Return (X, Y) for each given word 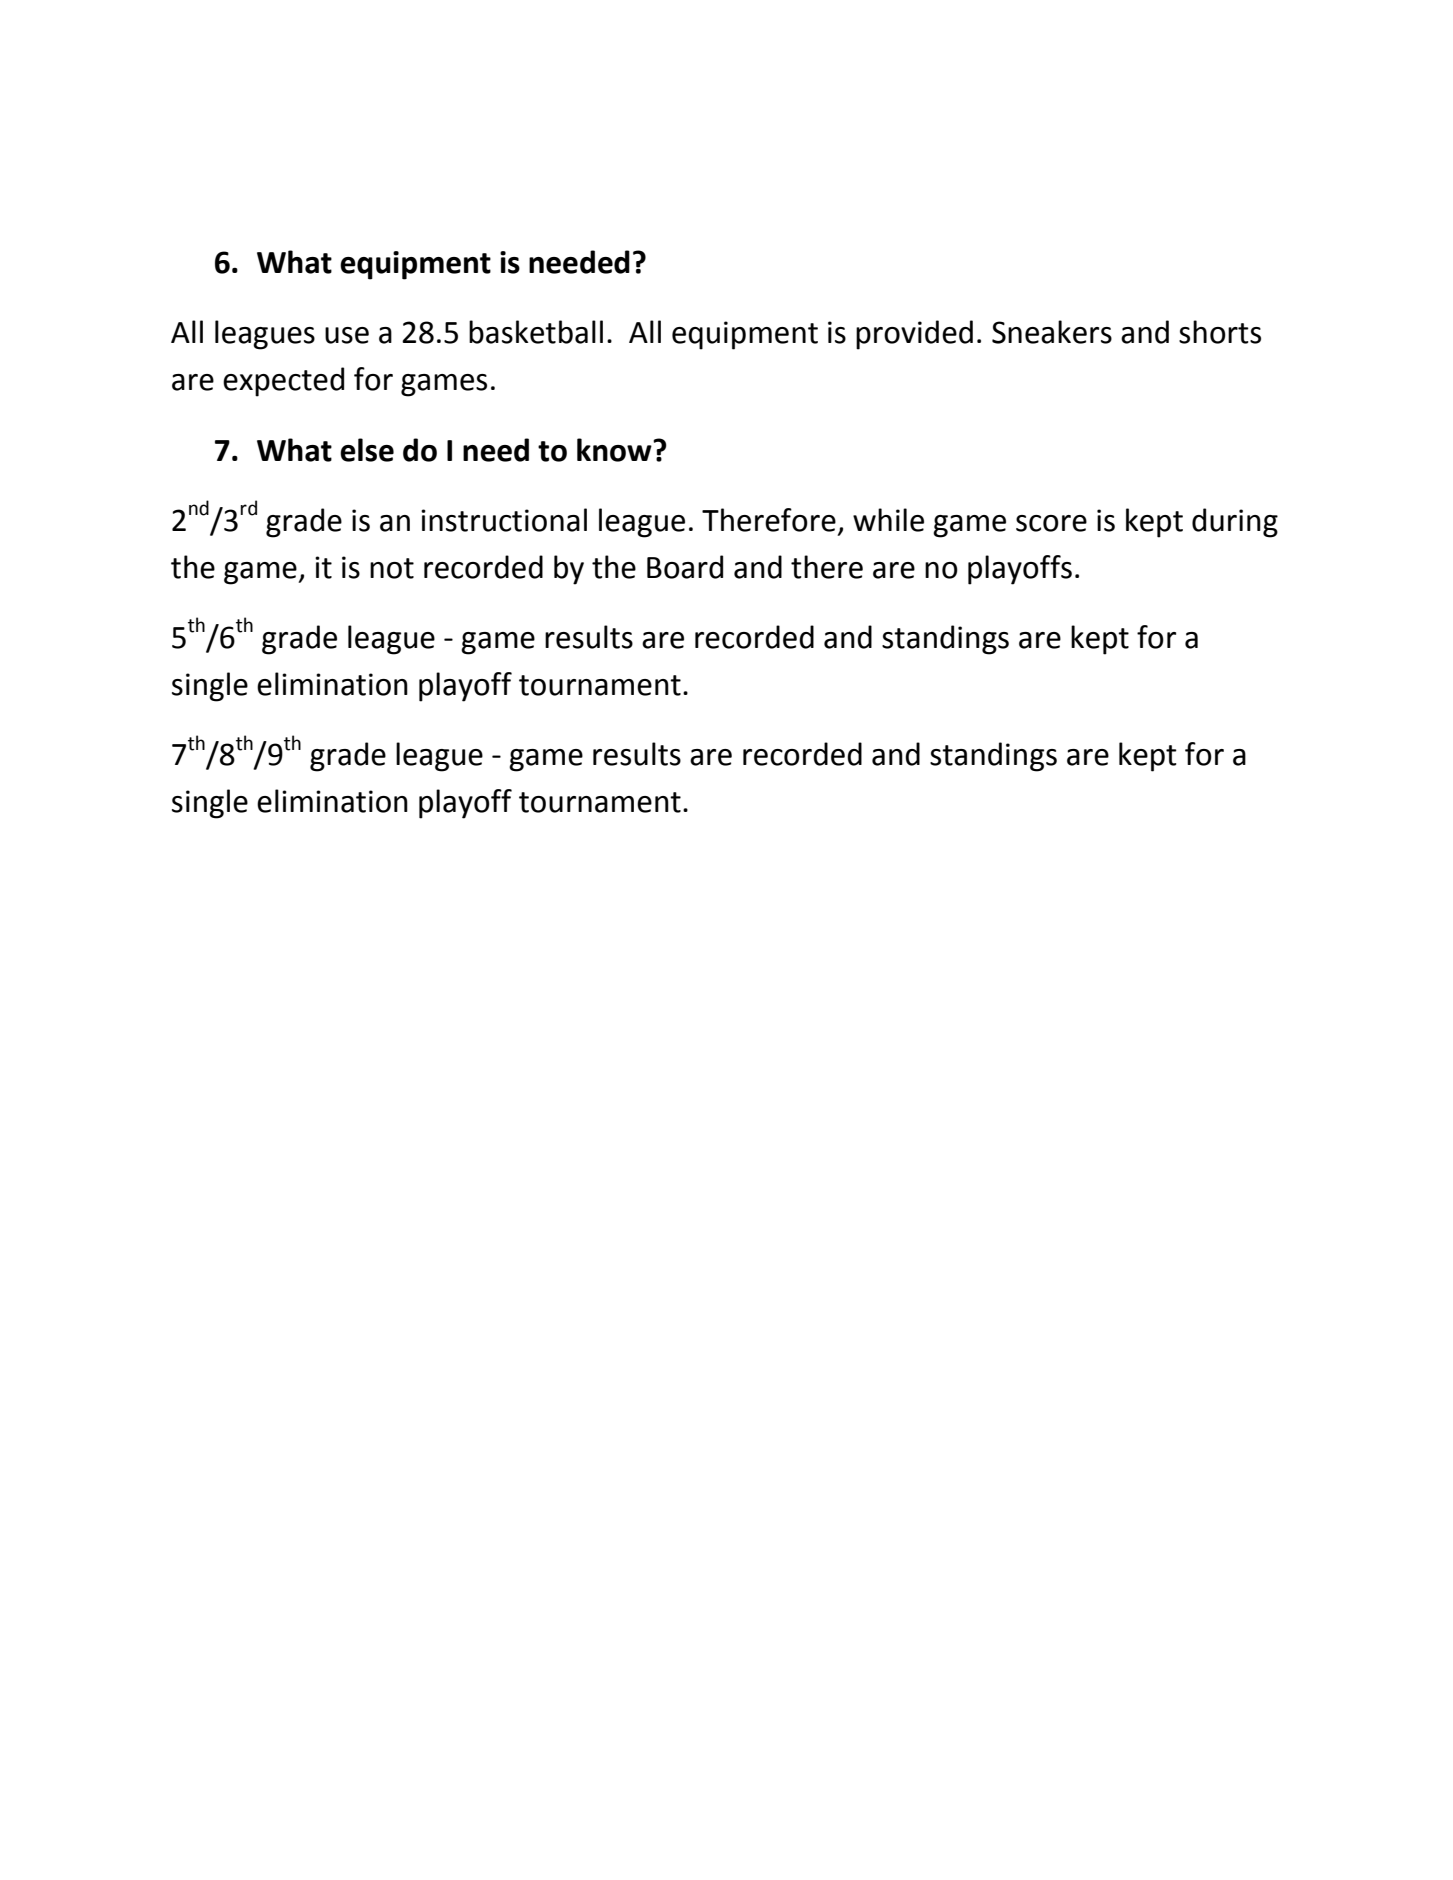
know (615, 450)
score (1051, 523)
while (888, 520)
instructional (504, 520)
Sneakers (1052, 332)
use (347, 335)
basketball (536, 332)
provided (914, 335)
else (367, 450)
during (1235, 523)
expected (283, 382)
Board (685, 567)
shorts (1220, 332)
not (392, 568)
